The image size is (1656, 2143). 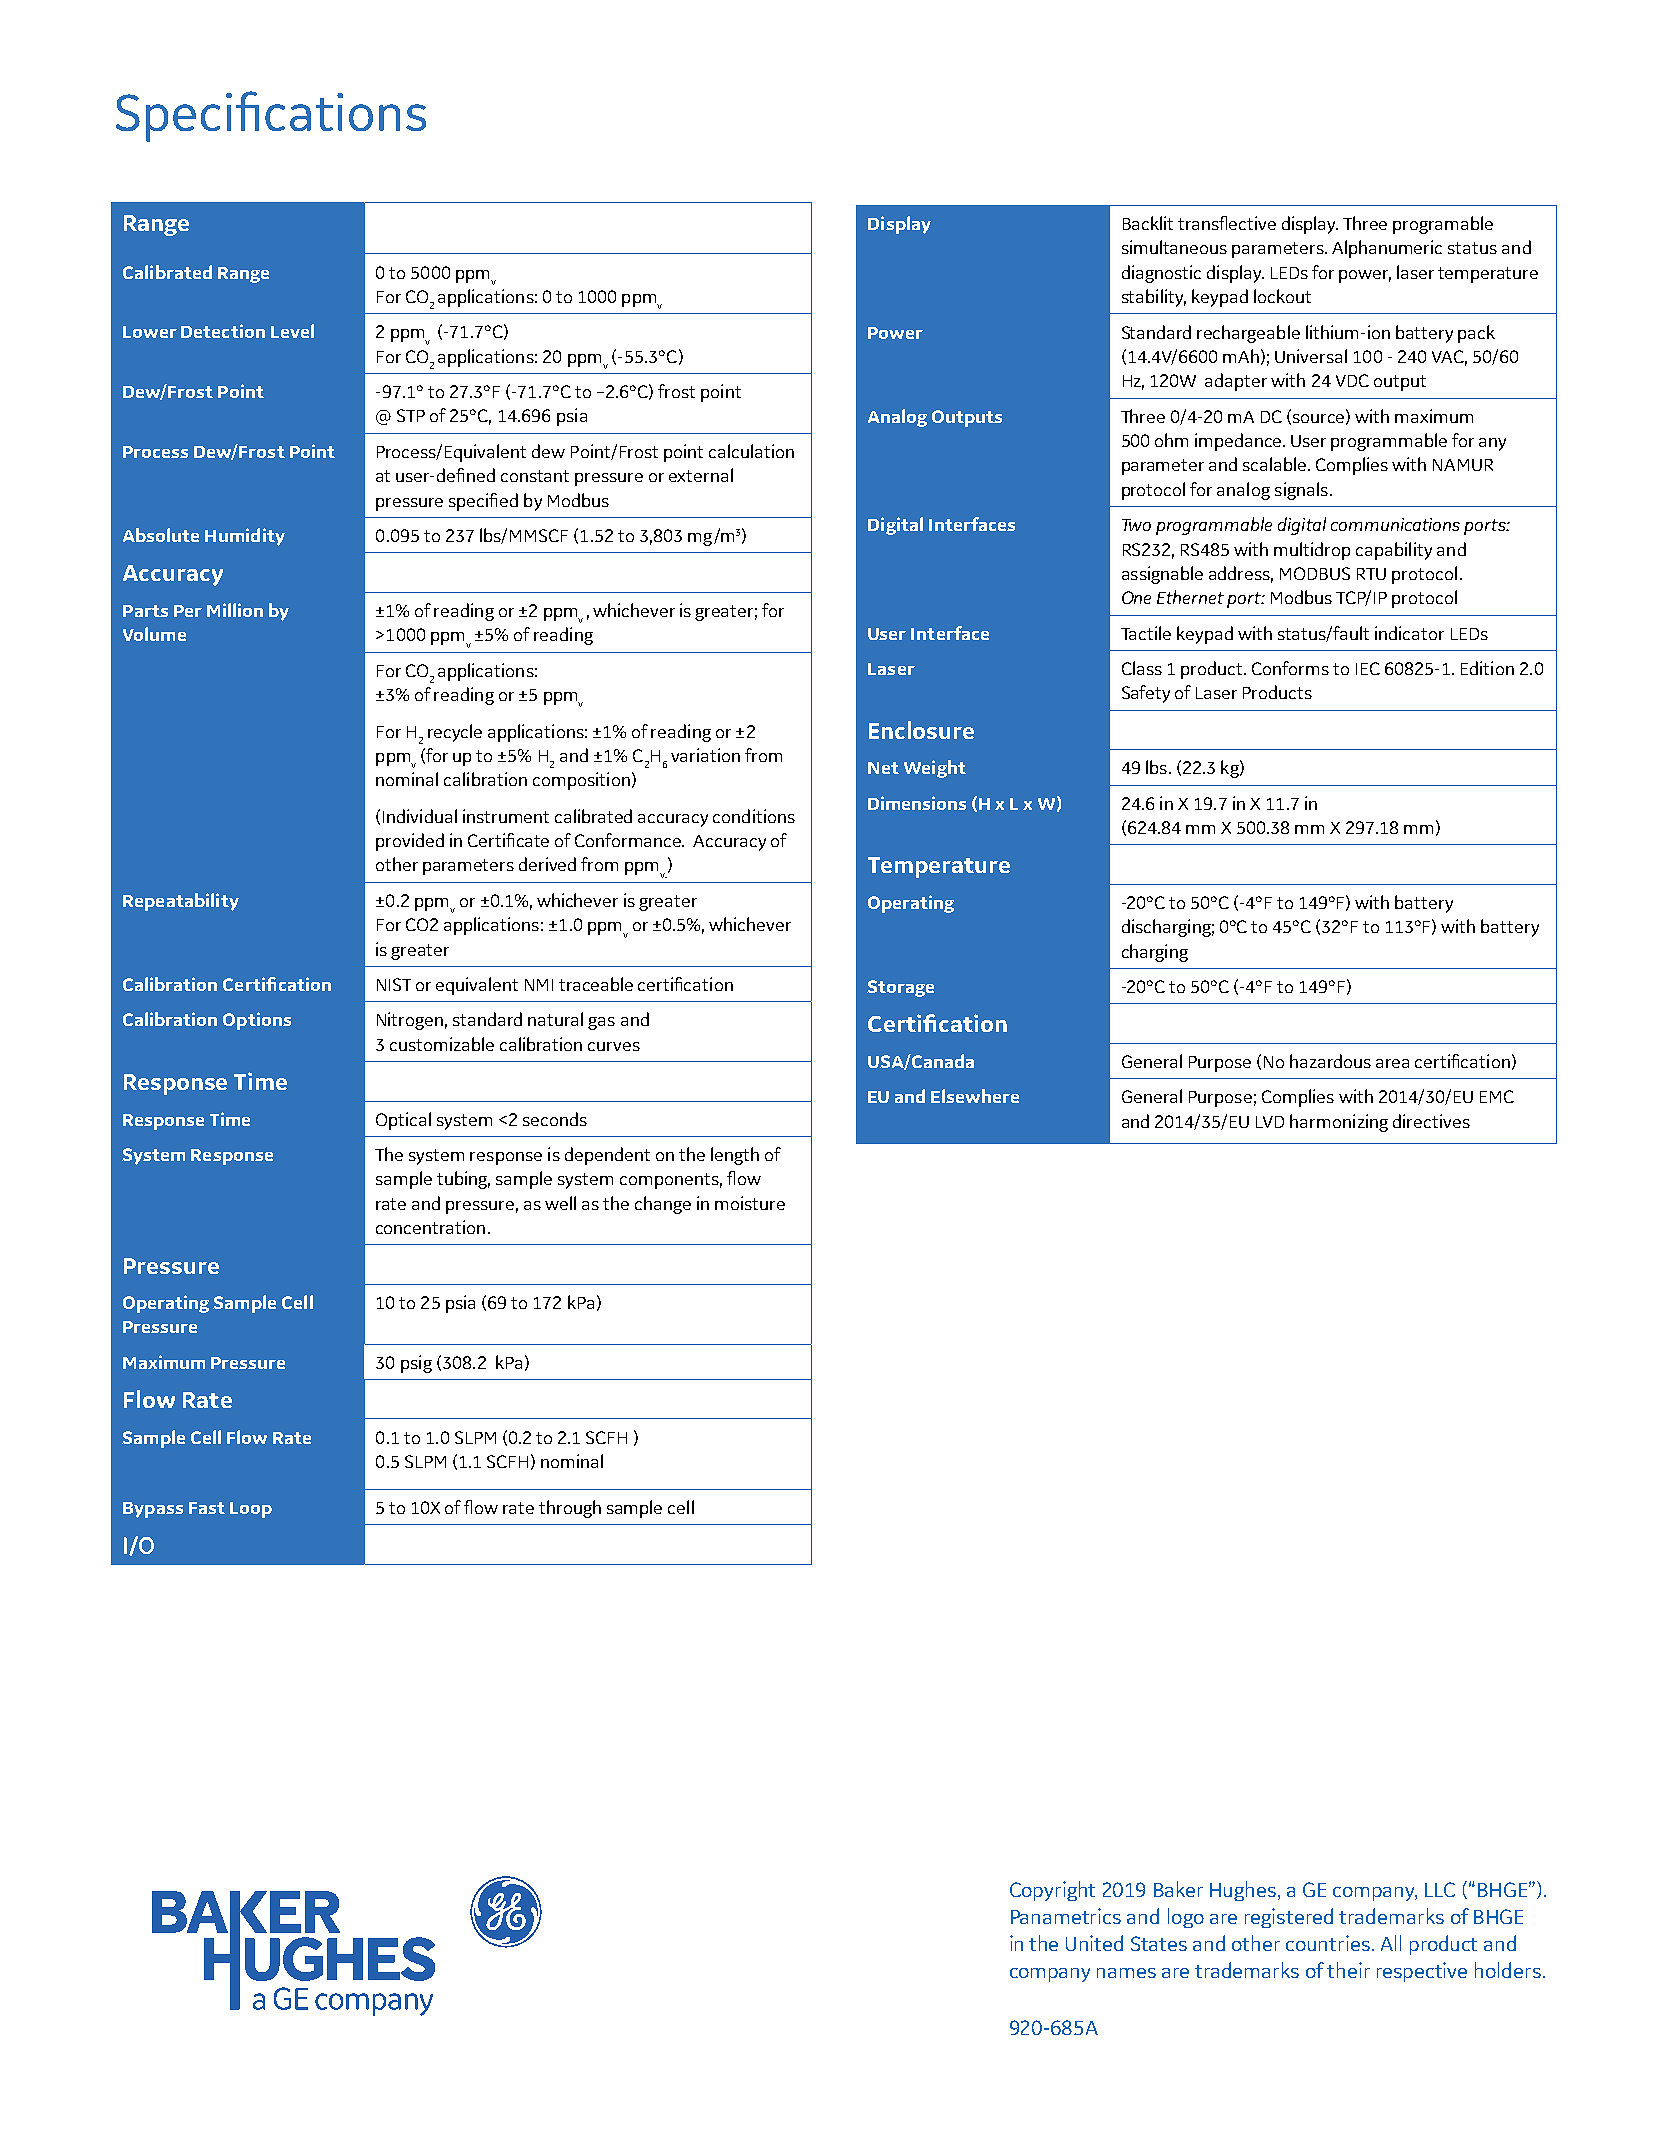 I want to click on Backlit, so click(x=1148, y=223).
